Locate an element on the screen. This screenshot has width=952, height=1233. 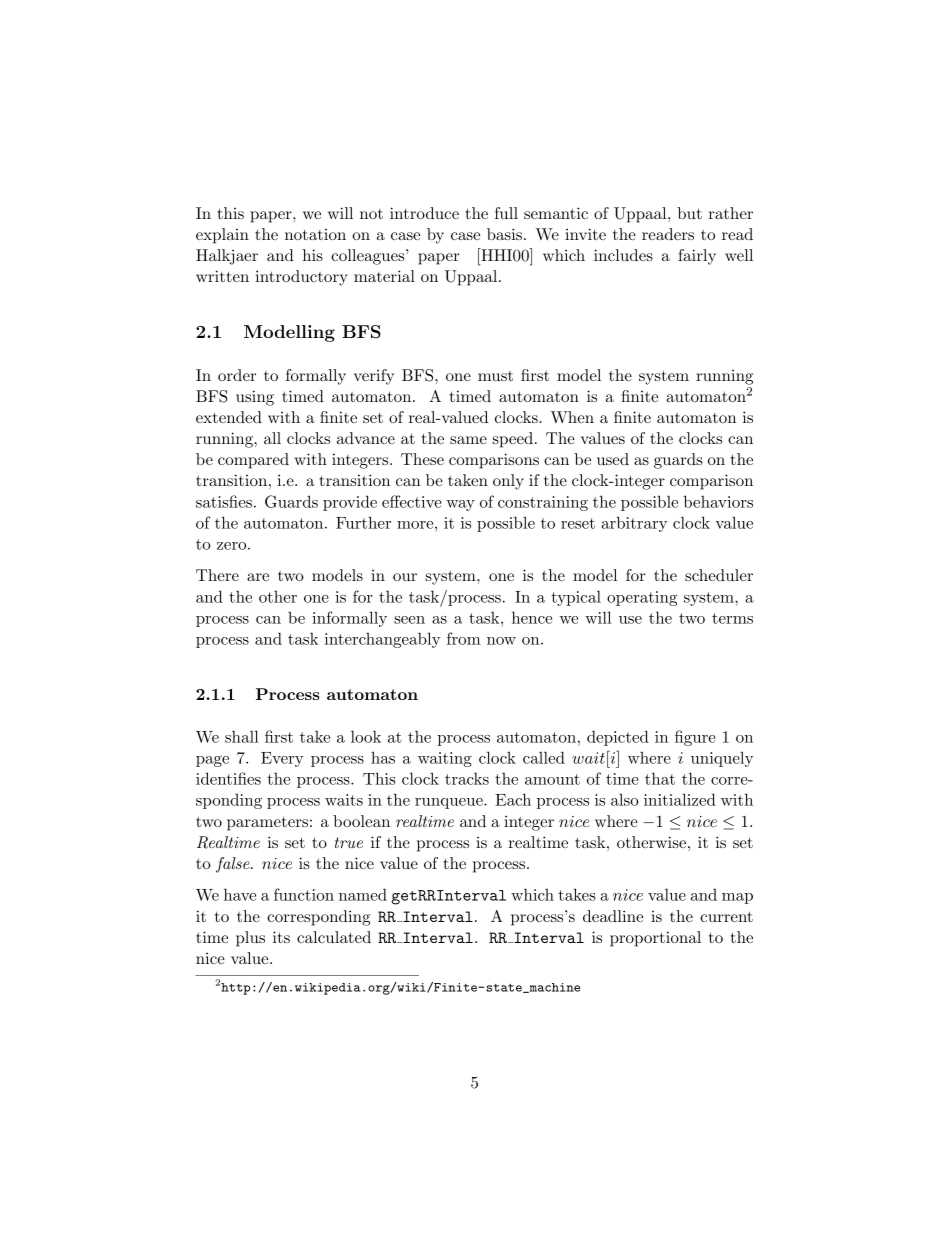
notation is located at coordinates (315, 234).
